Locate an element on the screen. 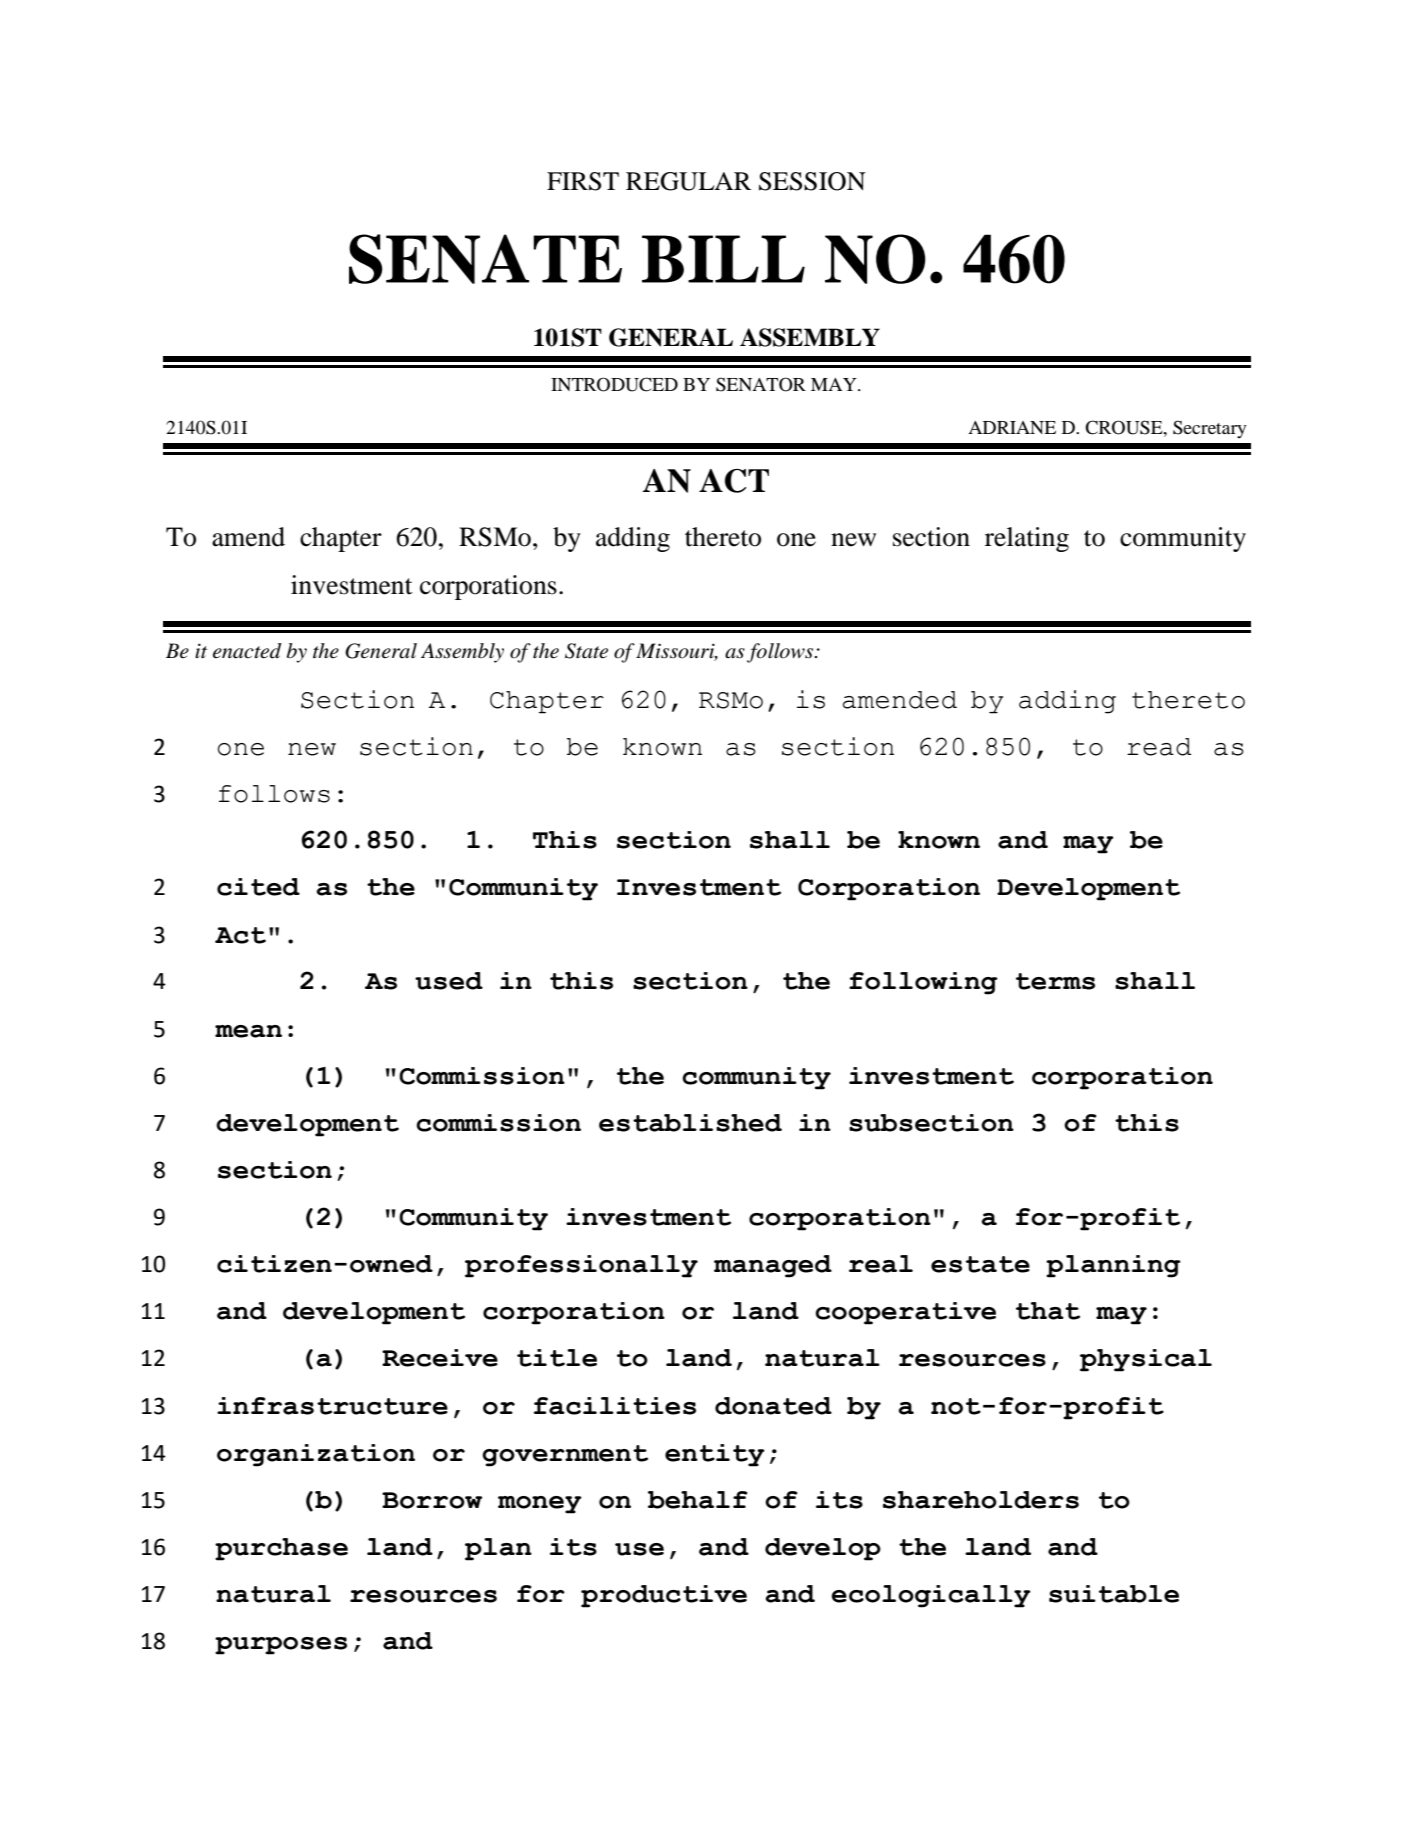 This screenshot has width=1413, height=1829. following is located at coordinates (923, 983).
